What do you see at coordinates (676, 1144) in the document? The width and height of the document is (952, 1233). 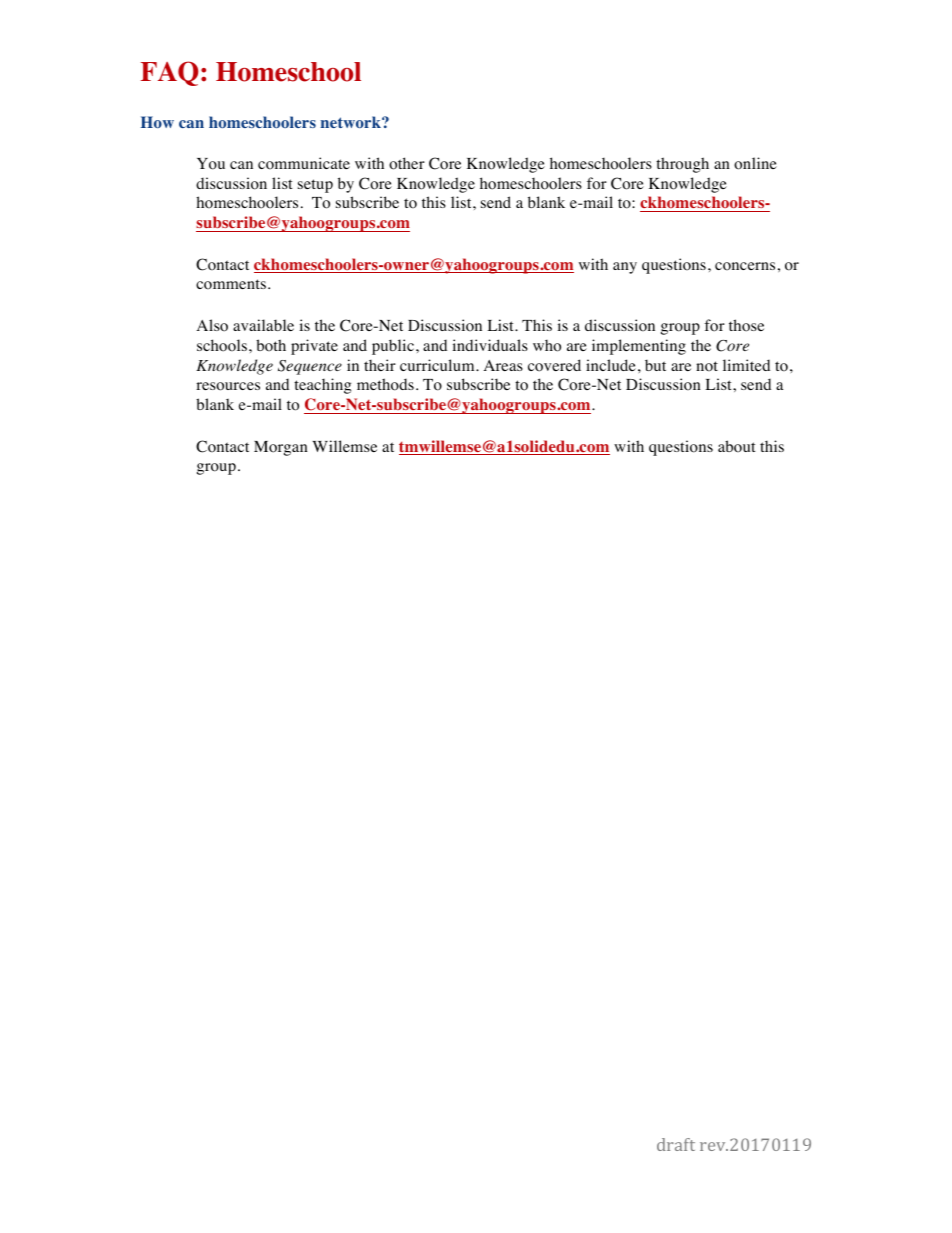 I see `draft` at bounding box center [676, 1144].
